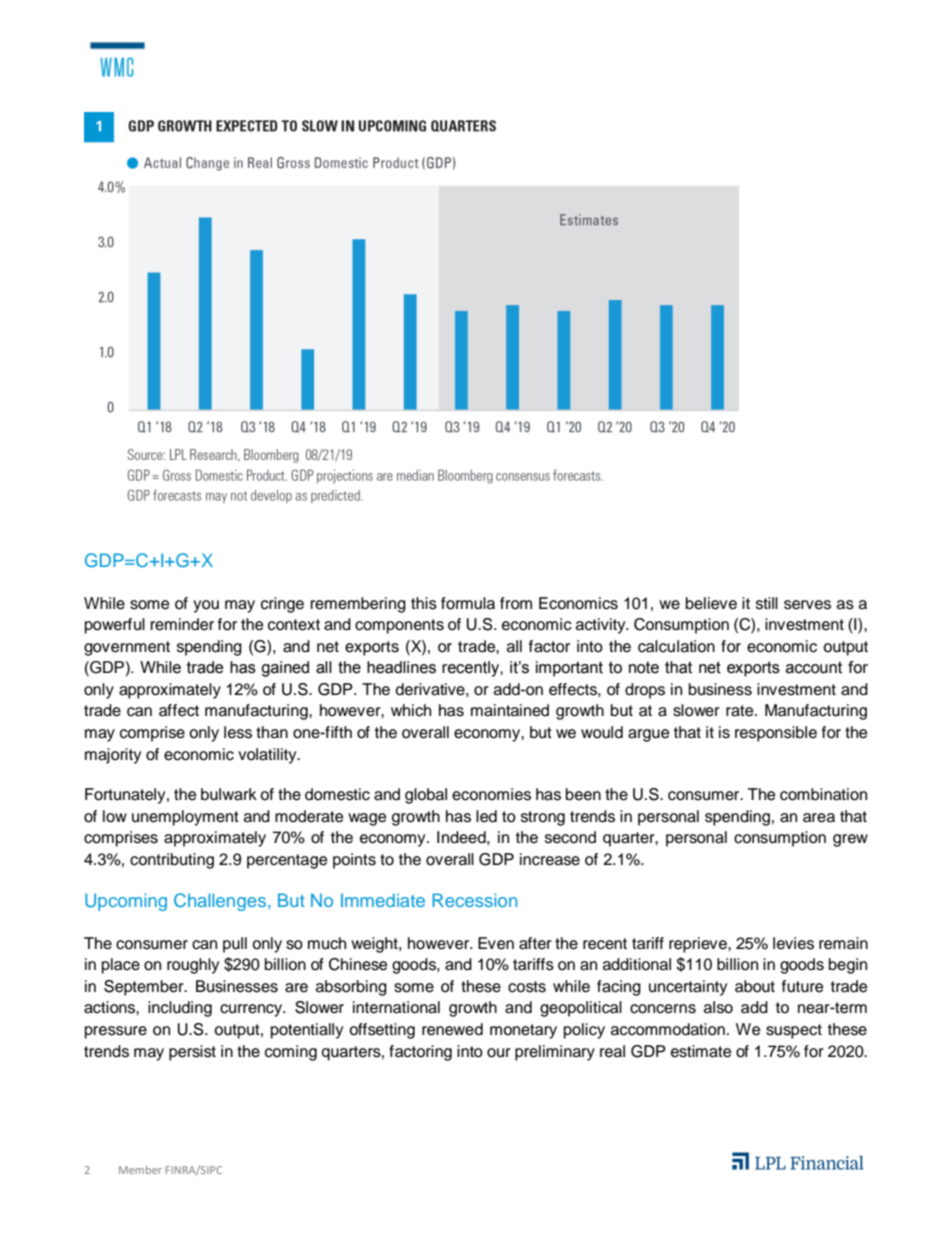 The image size is (952, 1233). Describe the element at coordinates (192, 1053) in the screenshot. I see `persist` at that location.
